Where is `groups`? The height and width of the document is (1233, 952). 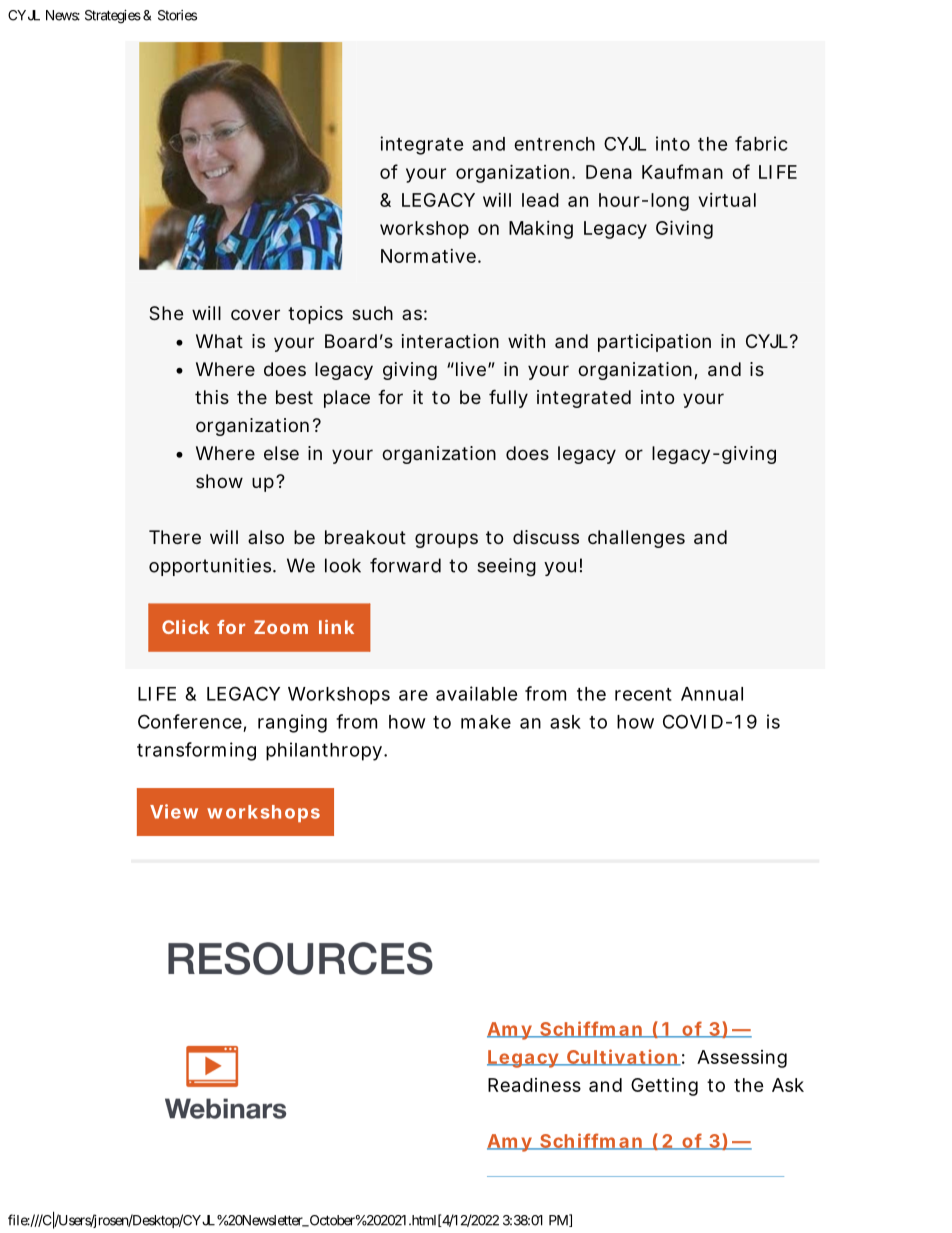
groups is located at coordinates (446, 540).
